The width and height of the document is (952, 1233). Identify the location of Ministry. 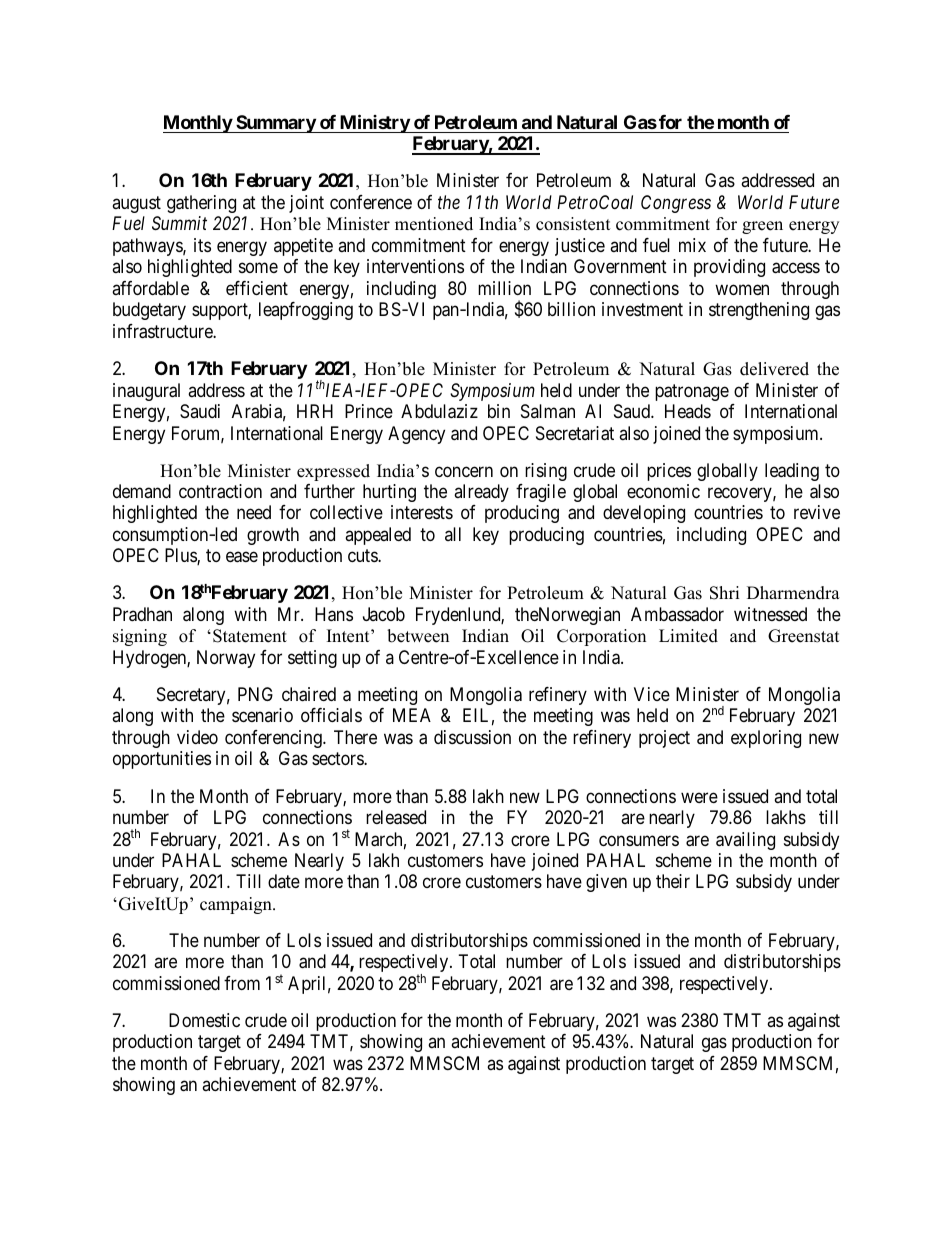
(374, 123).
